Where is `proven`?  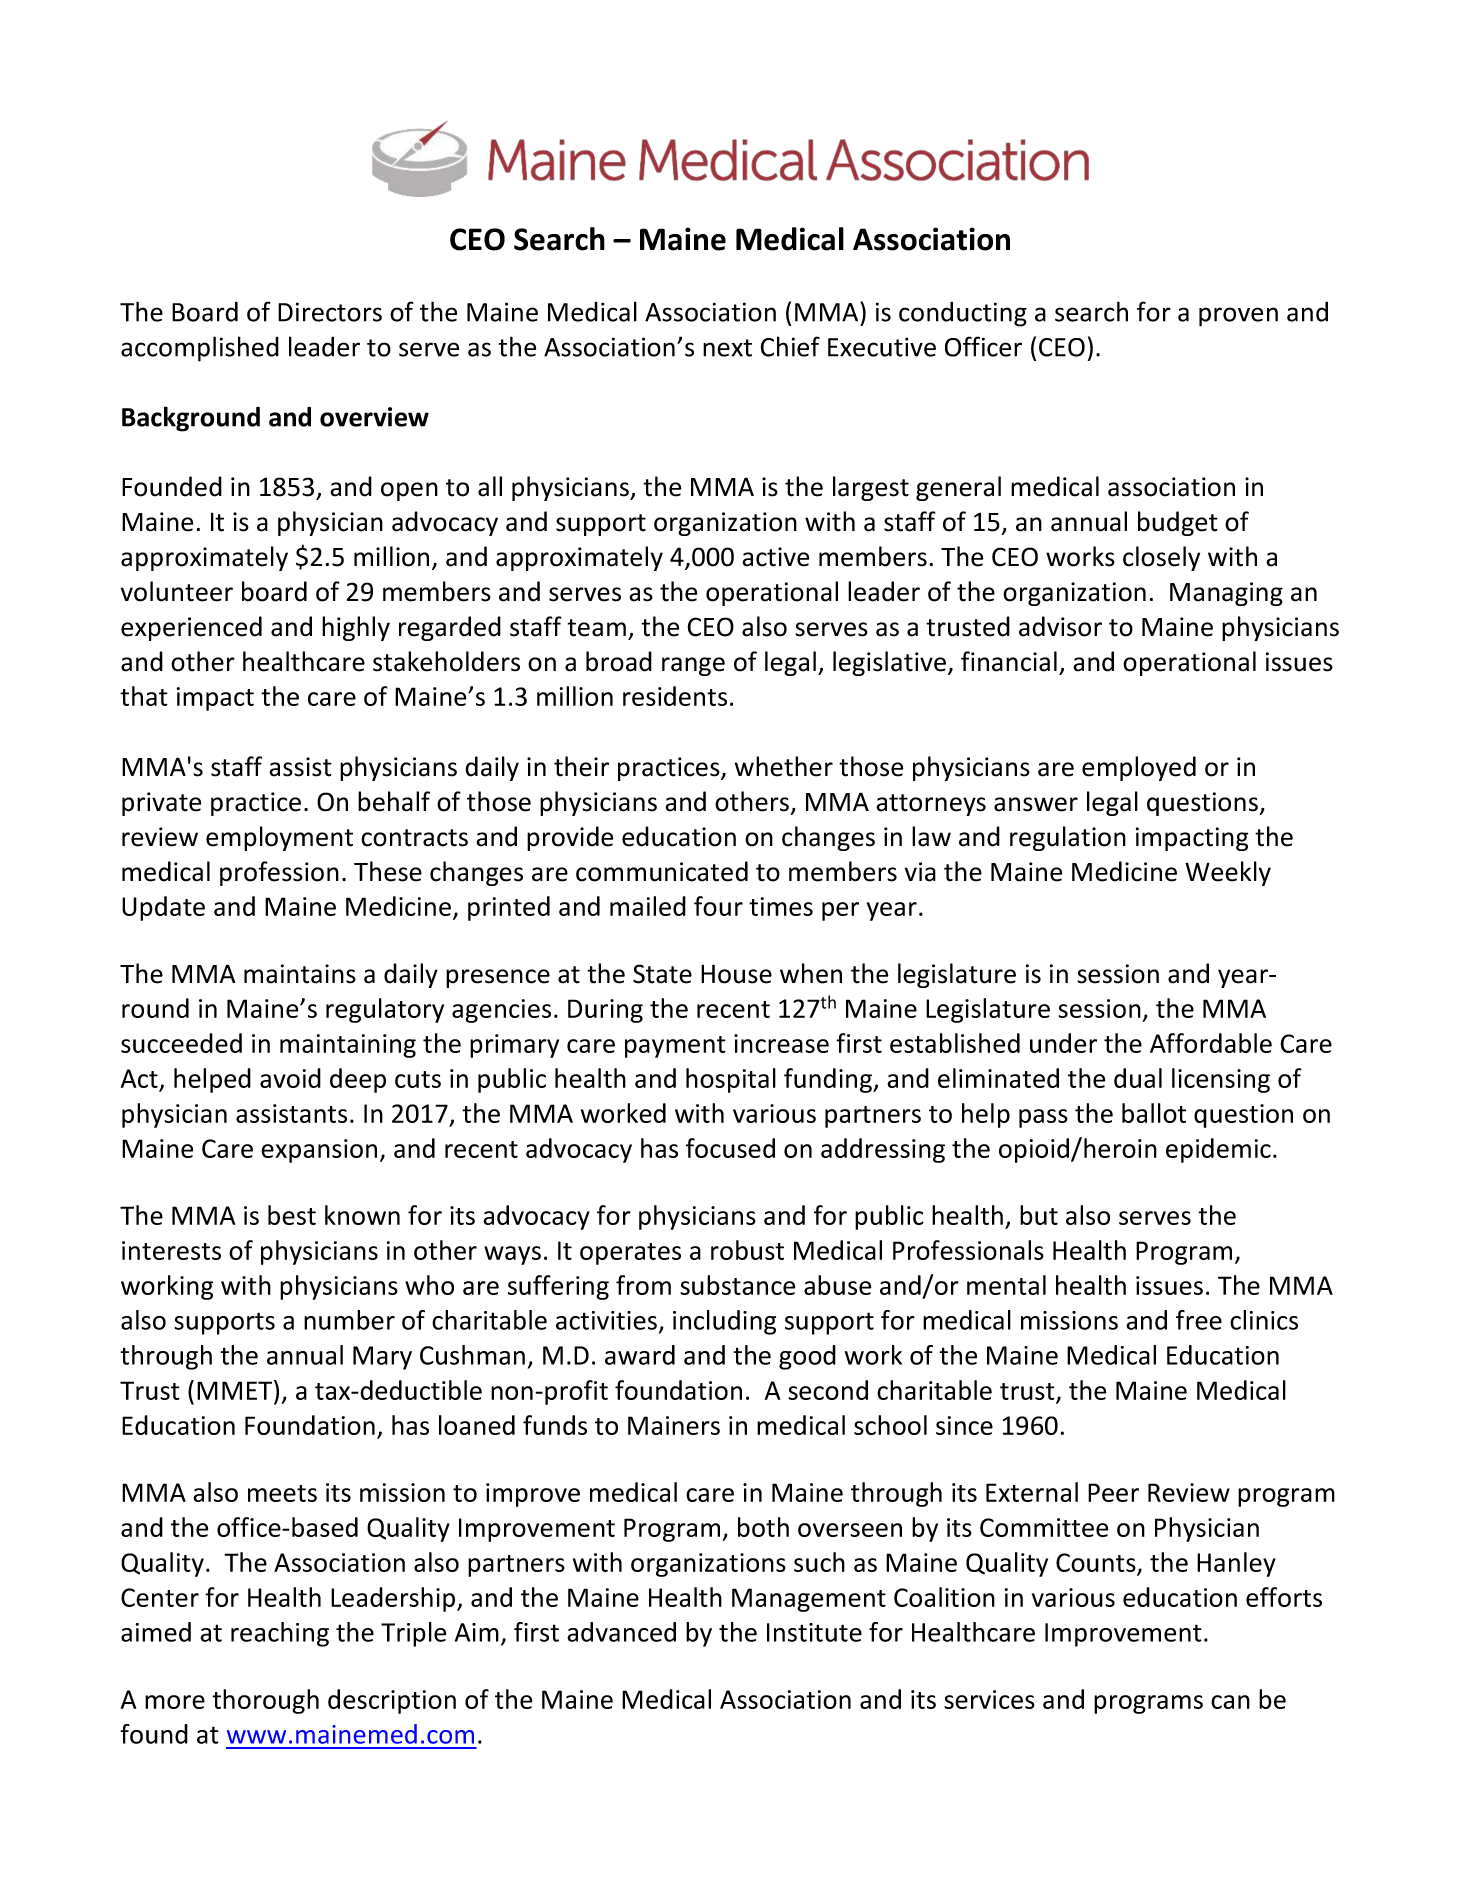 proven is located at coordinates (1238, 317).
